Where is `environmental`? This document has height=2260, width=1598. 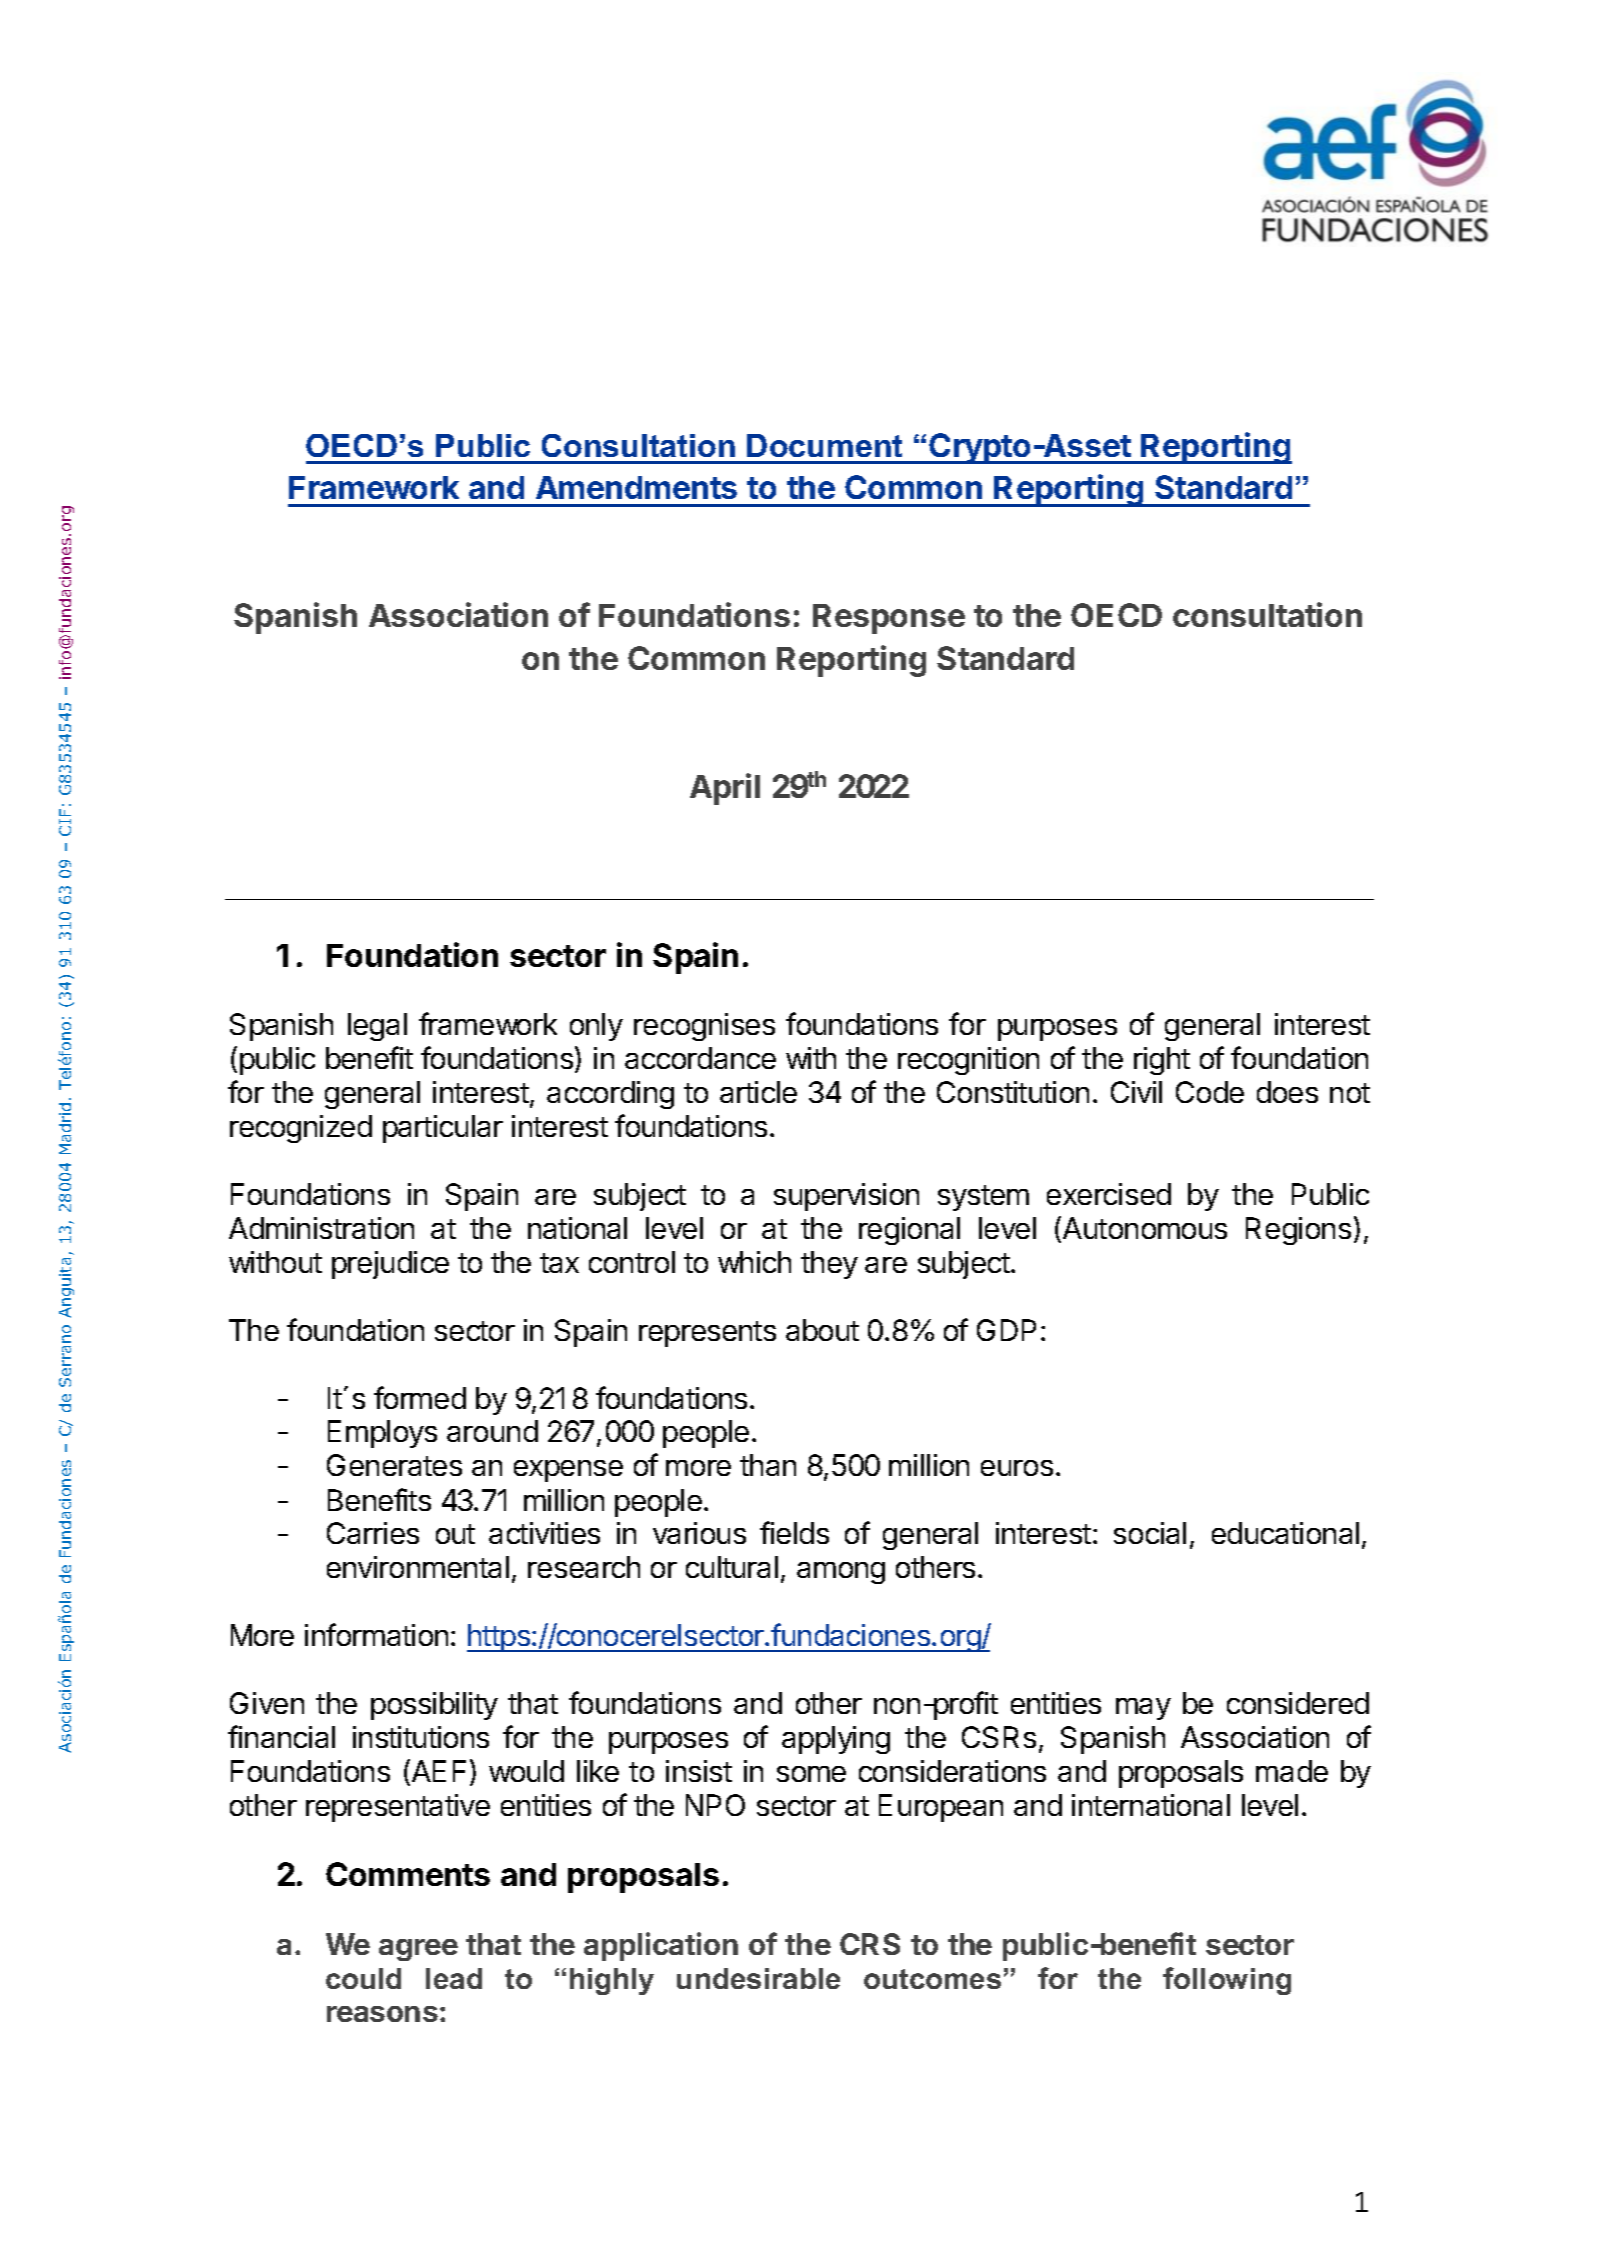 environmental is located at coordinates (418, 1567).
